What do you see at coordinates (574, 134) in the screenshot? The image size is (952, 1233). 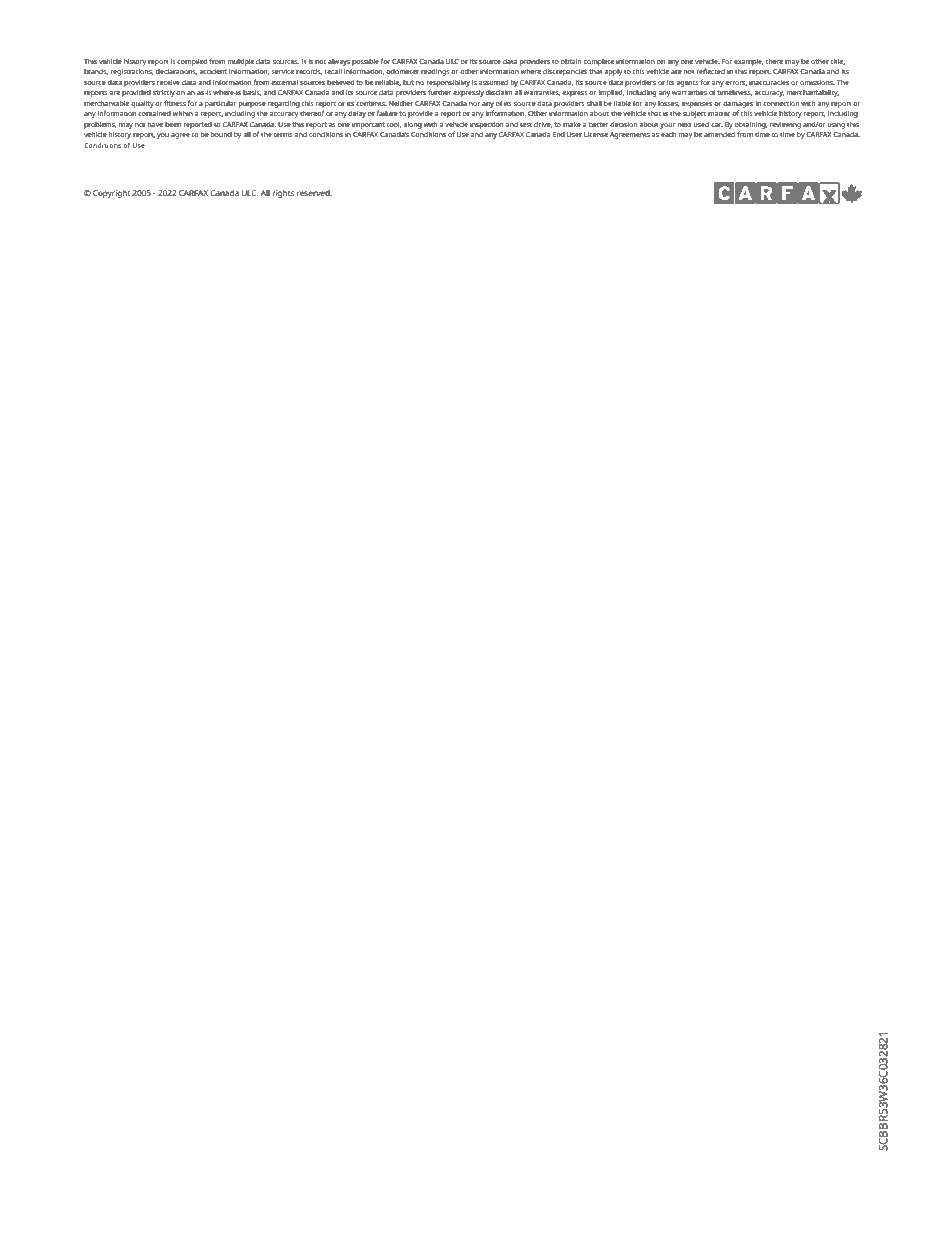 I see `User` at bounding box center [574, 134].
